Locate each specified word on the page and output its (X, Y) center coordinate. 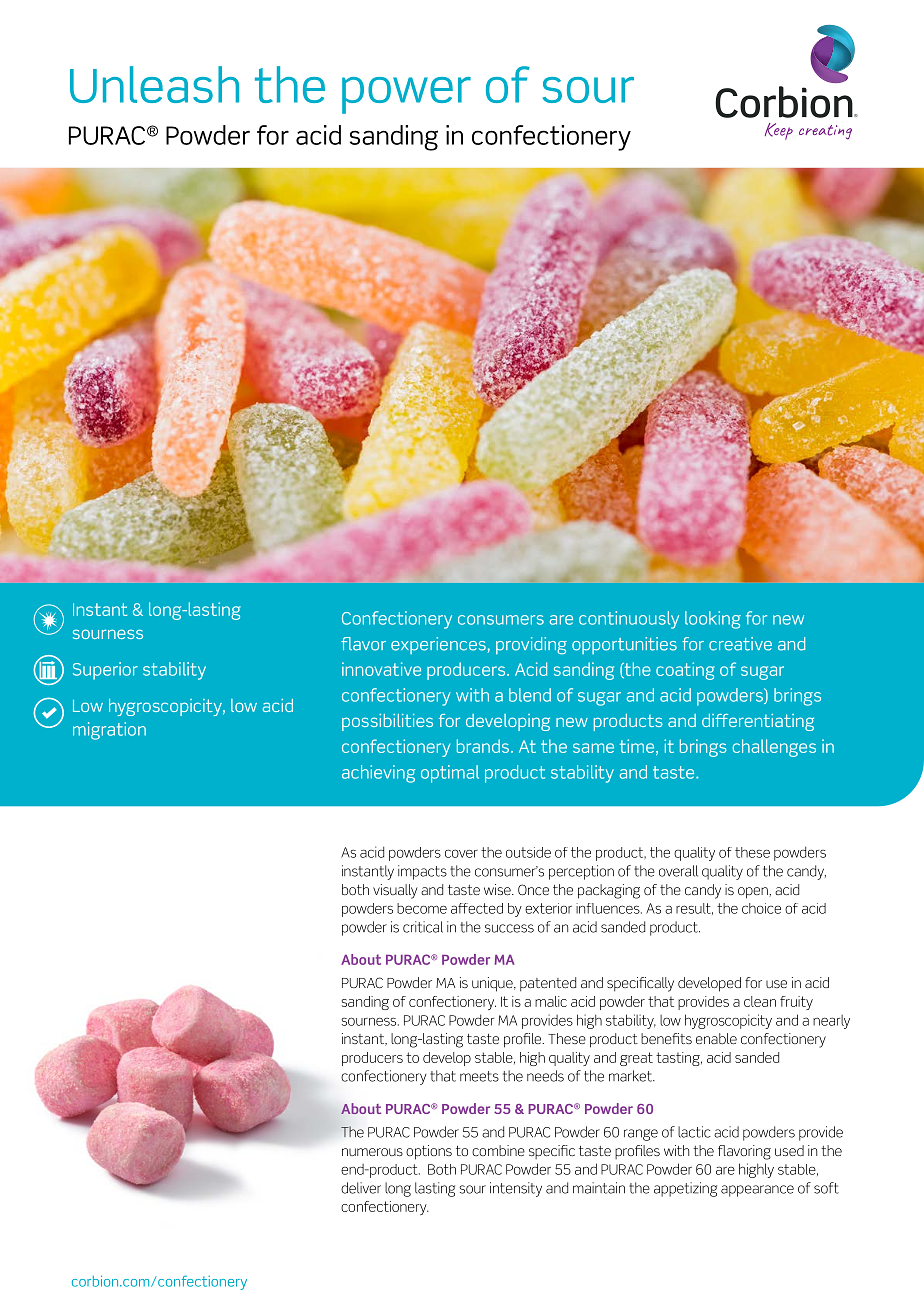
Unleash (154, 84)
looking (713, 620)
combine (498, 1150)
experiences (438, 645)
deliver (361, 1188)
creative (740, 644)
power (406, 95)
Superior (105, 671)
